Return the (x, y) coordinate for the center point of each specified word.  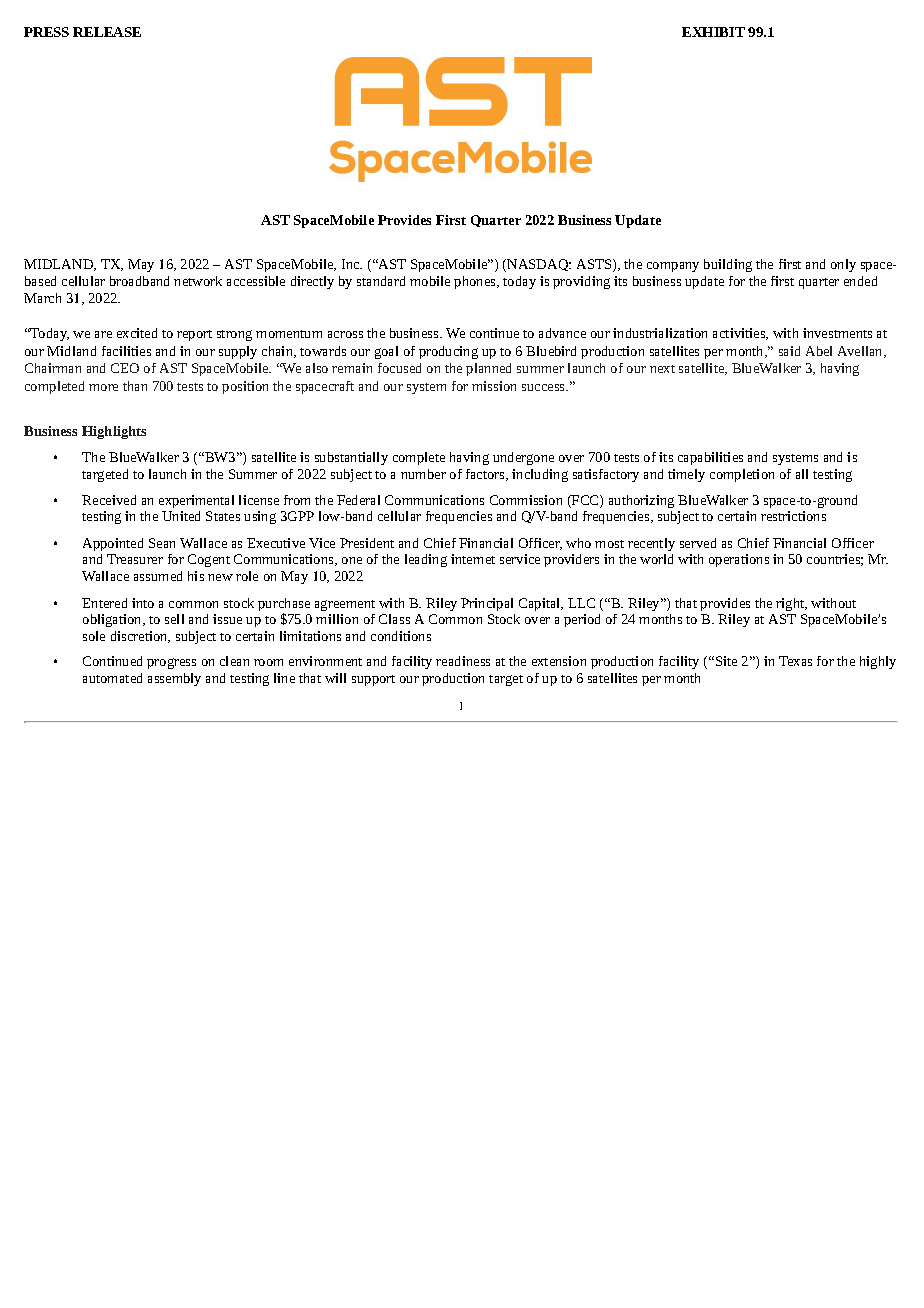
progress (171, 663)
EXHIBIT (713, 32)
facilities (126, 351)
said (789, 351)
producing (448, 352)
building (728, 265)
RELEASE (107, 32)
